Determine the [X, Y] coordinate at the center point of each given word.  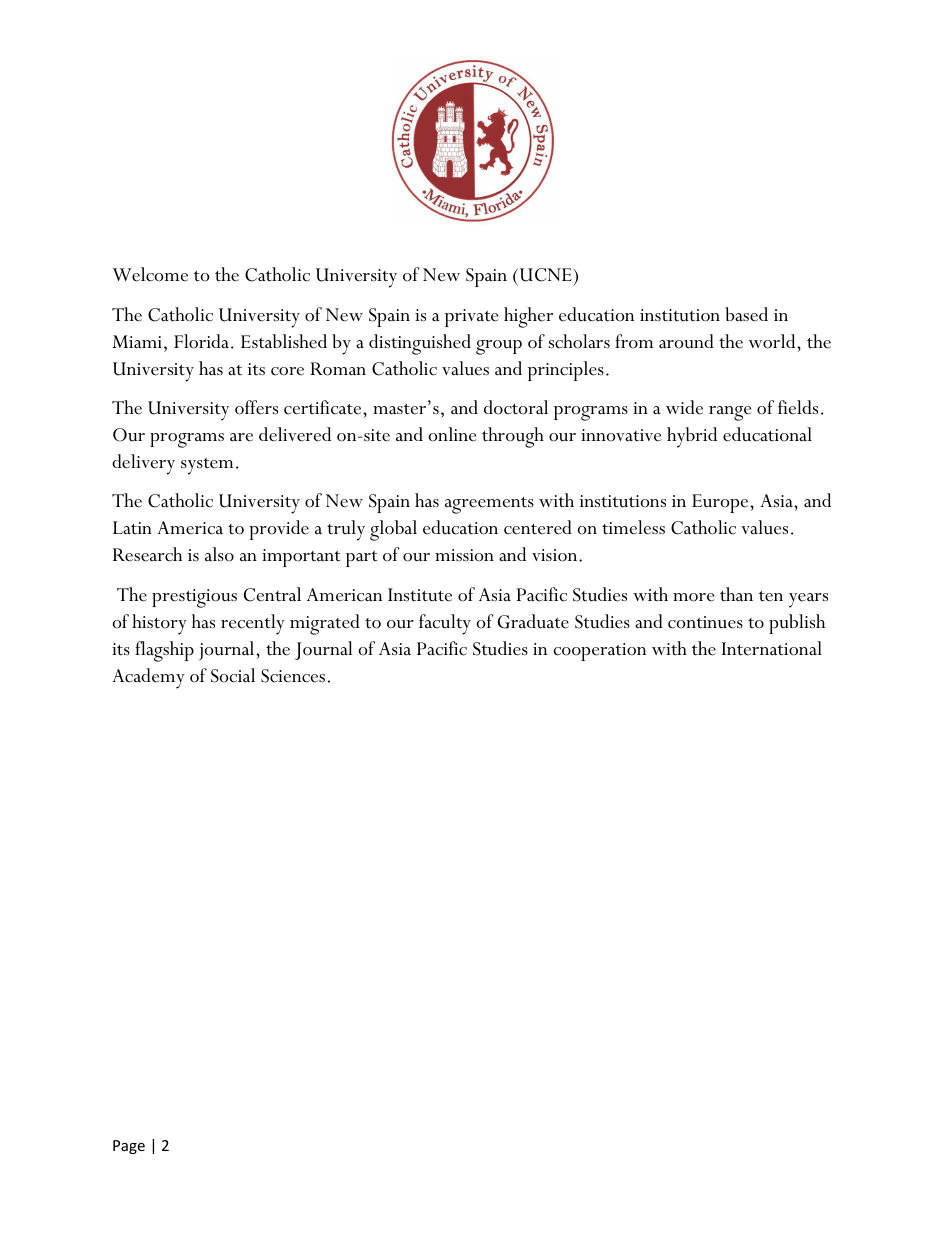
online [453, 434]
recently [253, 624]
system [207, 466]
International [772, 648]
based [746, 314]
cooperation [599, 652]
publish [797, 624]
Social [233, 675]
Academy [148, 678]
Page [129, 1147]
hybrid [692, 437]
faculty [445, 624]
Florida [201, 341]
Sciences [293, 676]
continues [705, 622]
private [472, 318]
